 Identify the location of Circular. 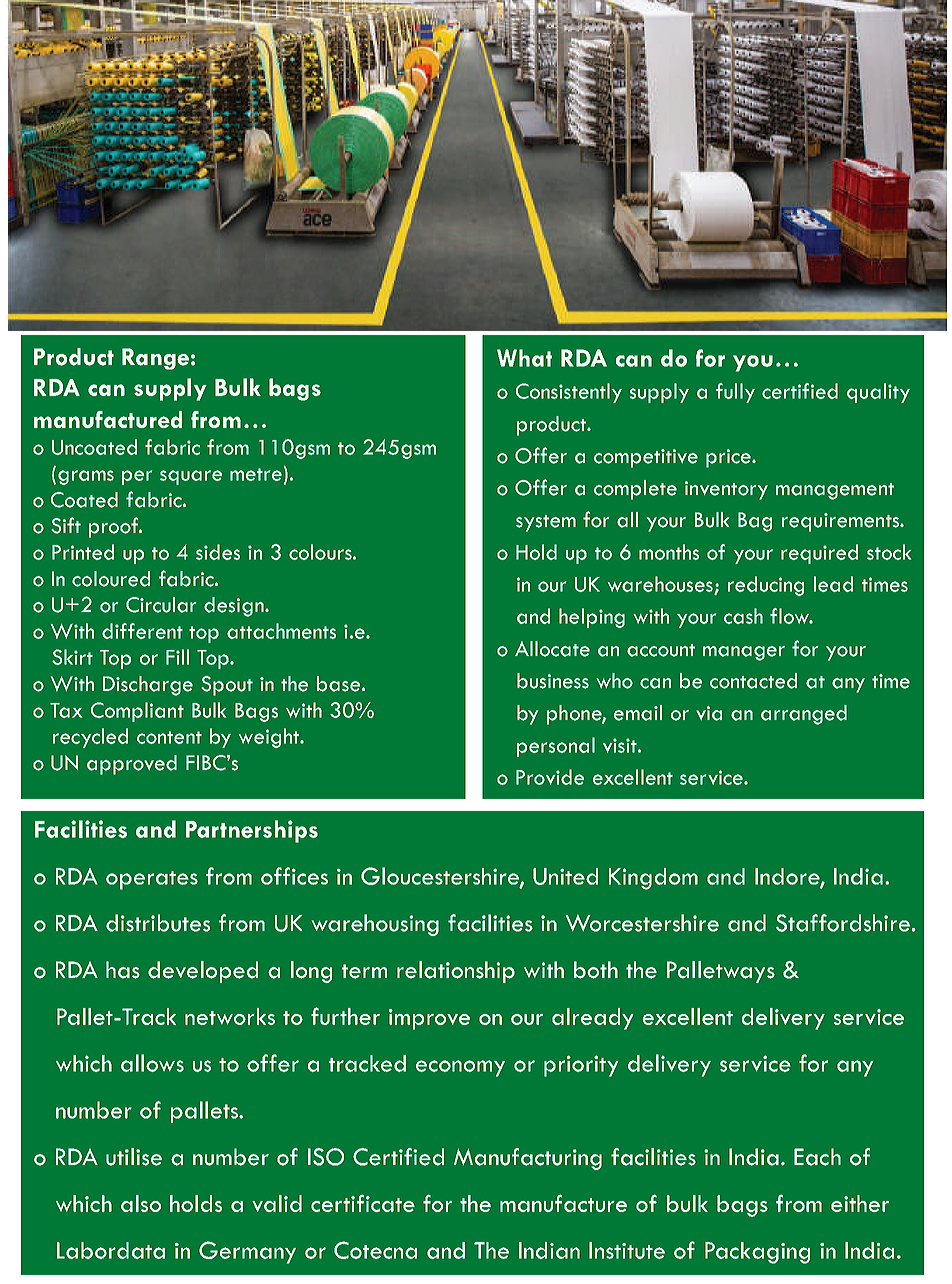
(161, 605).
